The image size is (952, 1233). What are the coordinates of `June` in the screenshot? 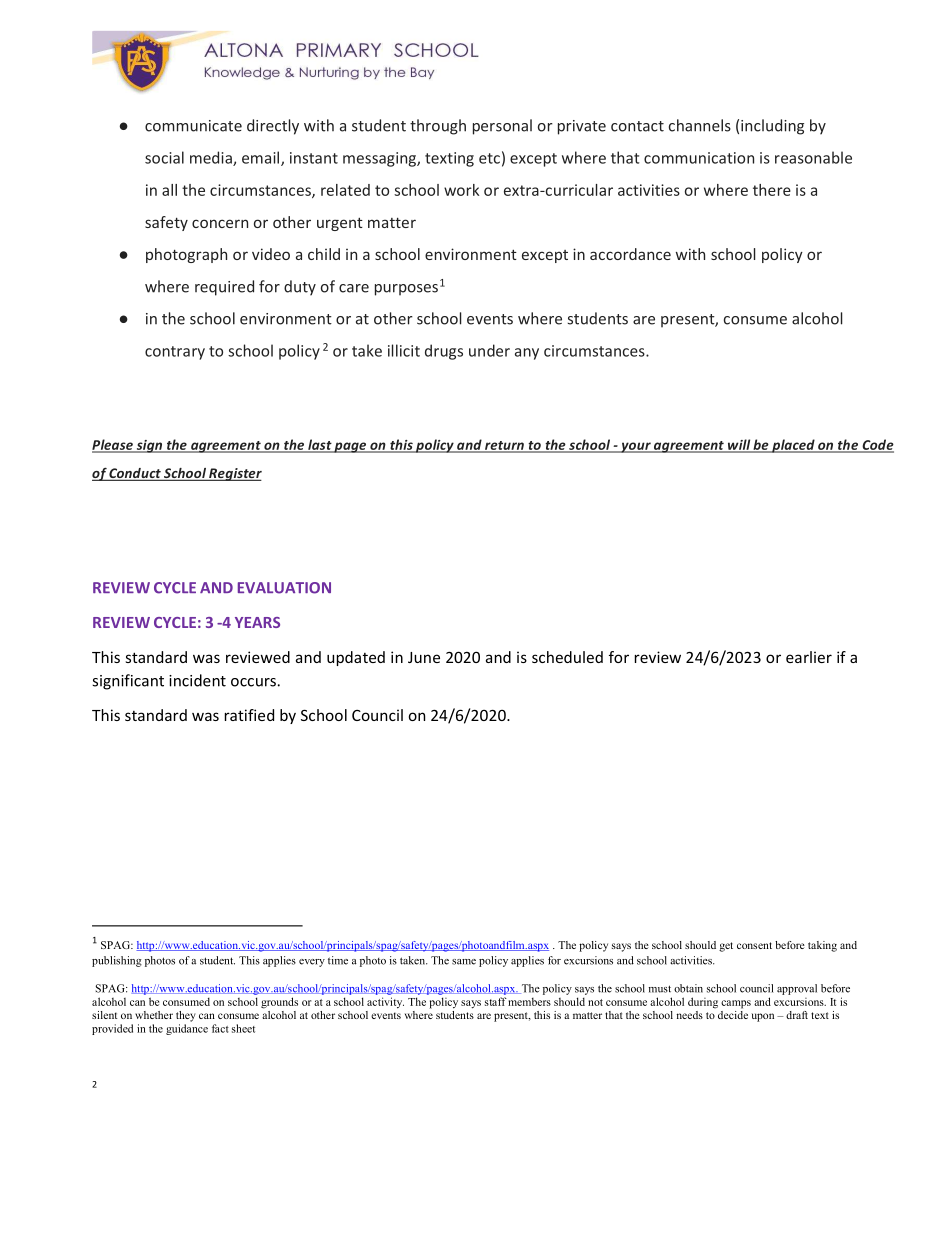 It's located at (424, 657).
